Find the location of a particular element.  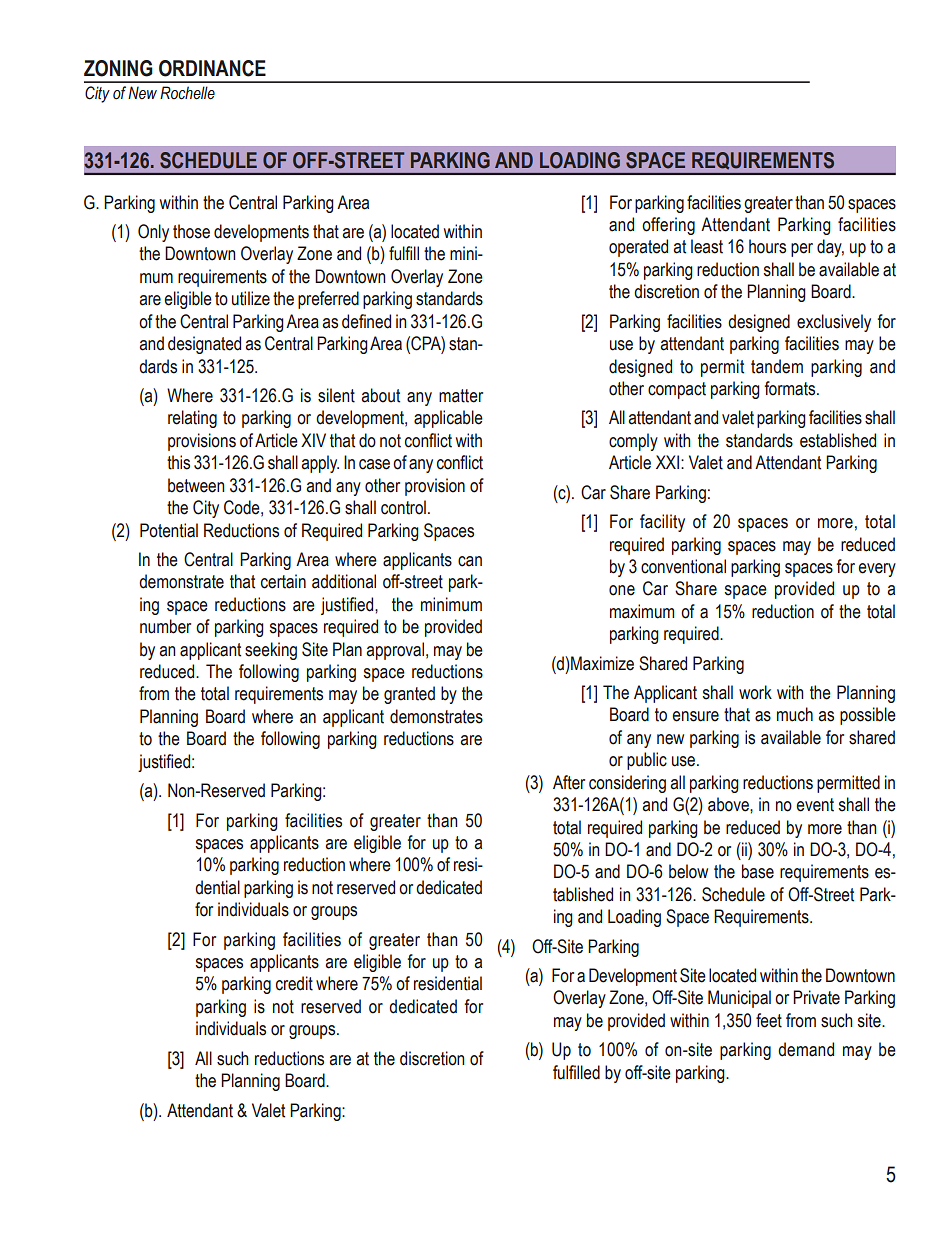

Municipal is located at coordinates (739, 999).
